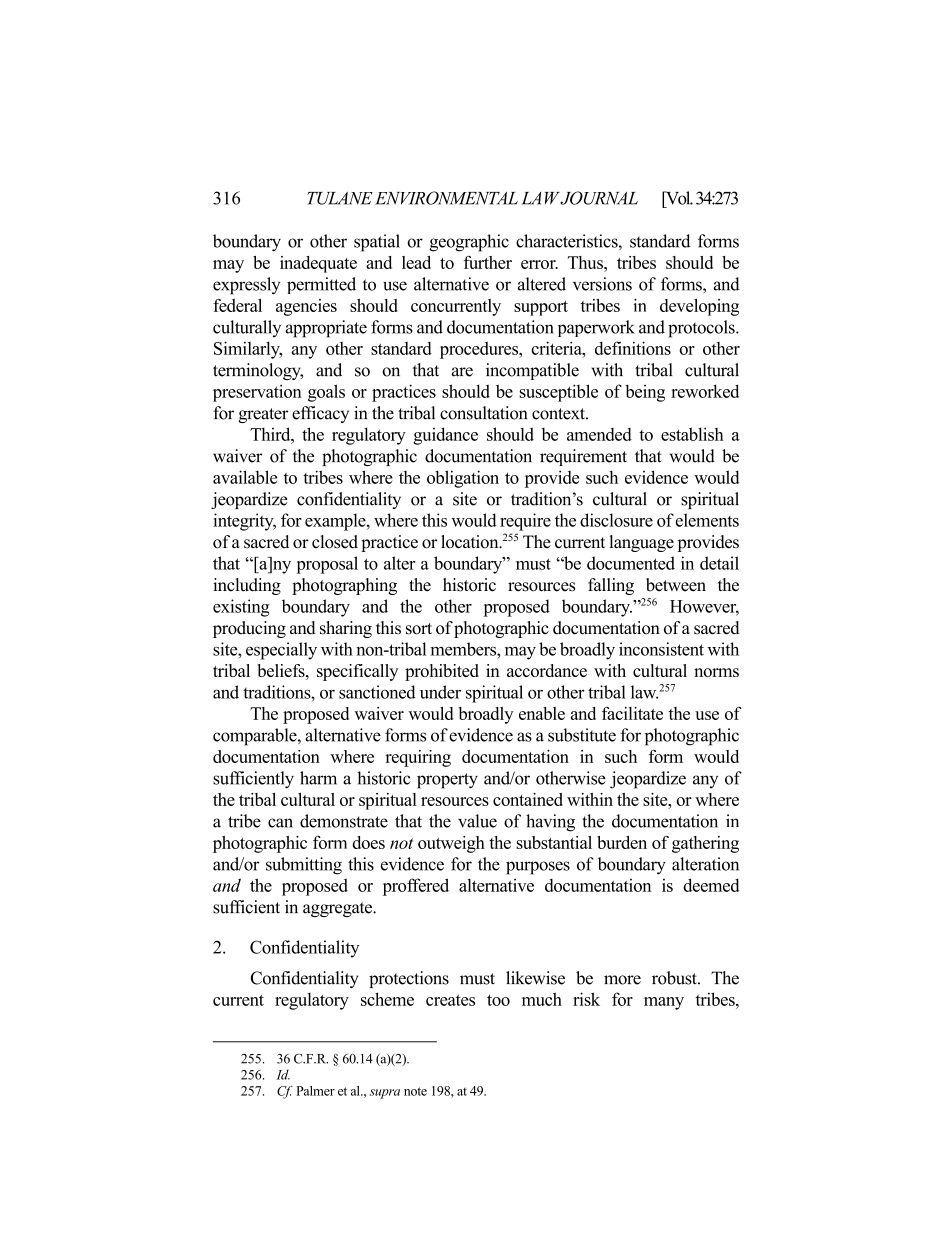 This screenshot has width=952, height=1233. I want to click on consultation, so click(483, 413).
